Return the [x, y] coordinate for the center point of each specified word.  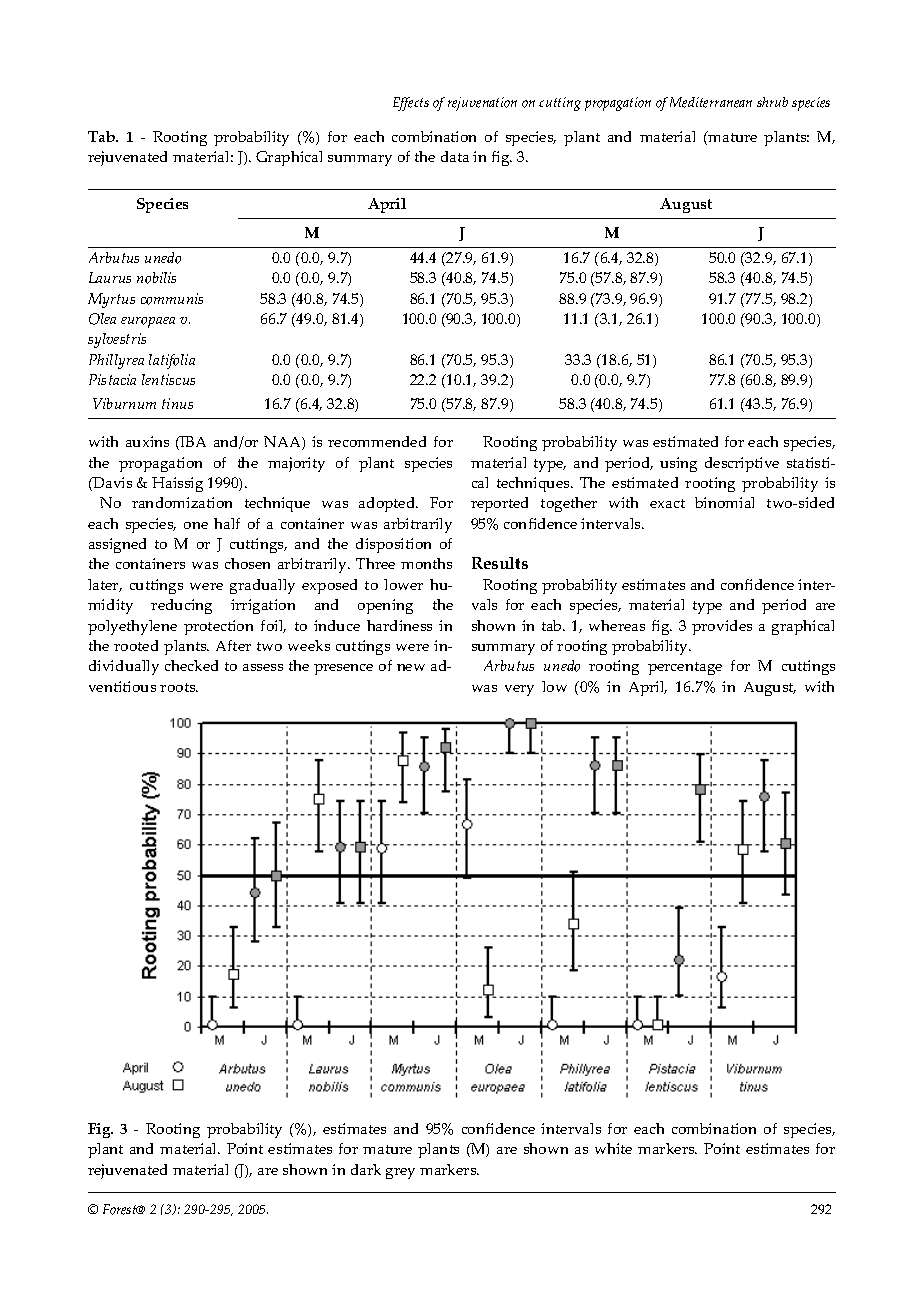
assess [263, 667]
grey [400, 1173]
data [455, 156]
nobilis [156, 278]
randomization [182, 502]
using [678, 464]
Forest [121, 1209]
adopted [388, 504]
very [519, 690]
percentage [685, 668]
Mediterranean [711, 102]
